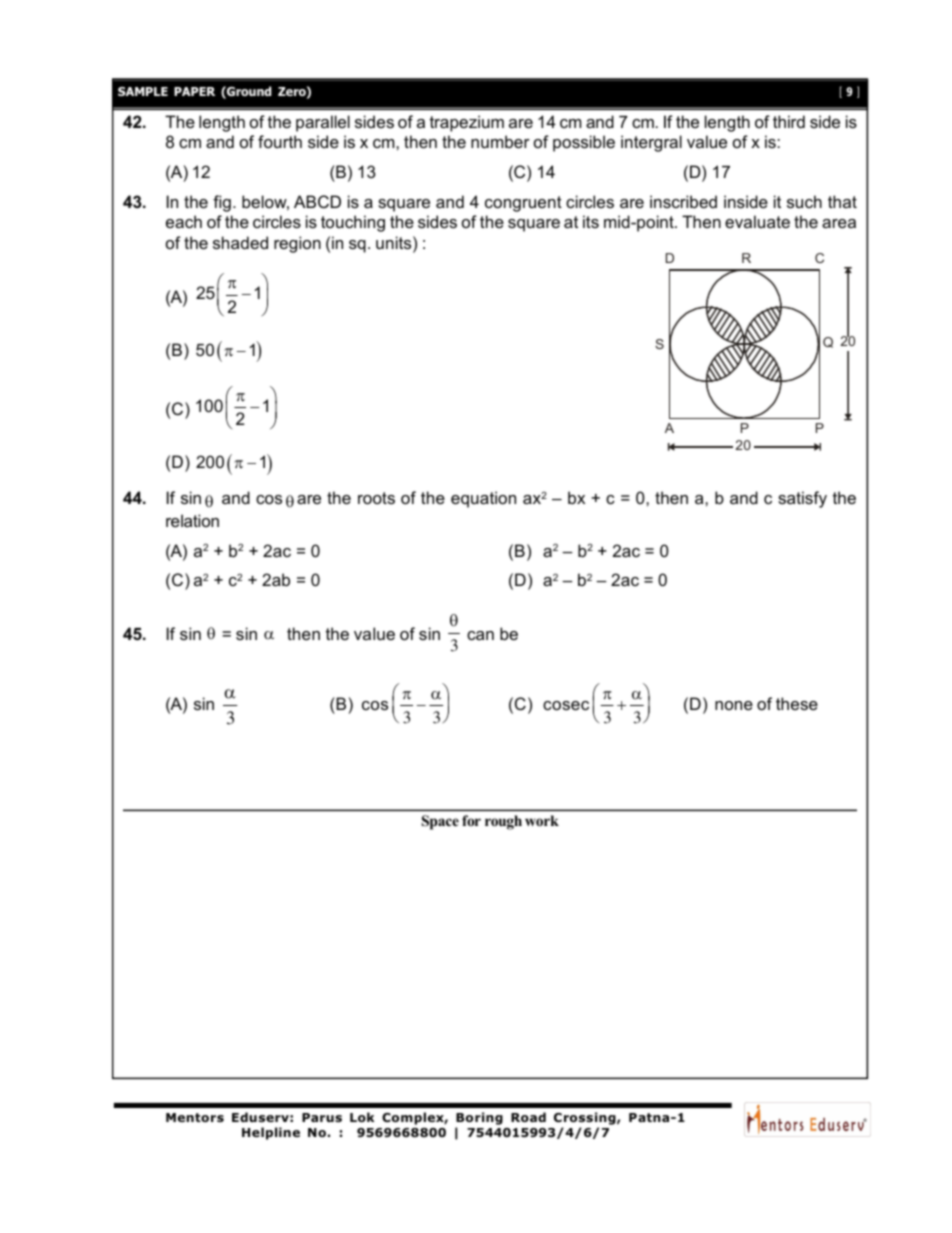  What do you see at coordinates (479, 1118) in the screenshot?
I see `Boring` at bounding box center [479, 1118].
